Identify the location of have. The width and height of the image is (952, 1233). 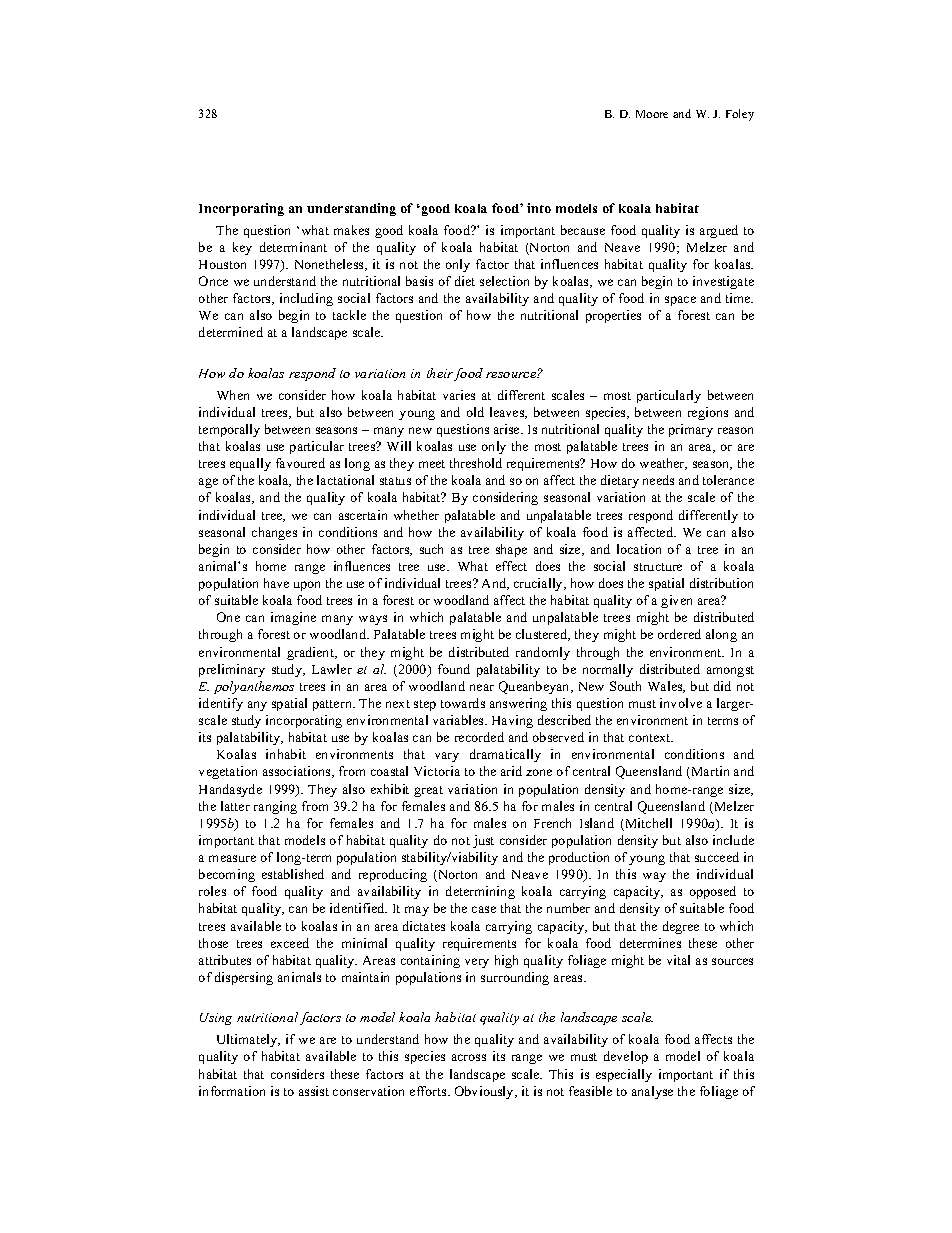
(276, 583).
